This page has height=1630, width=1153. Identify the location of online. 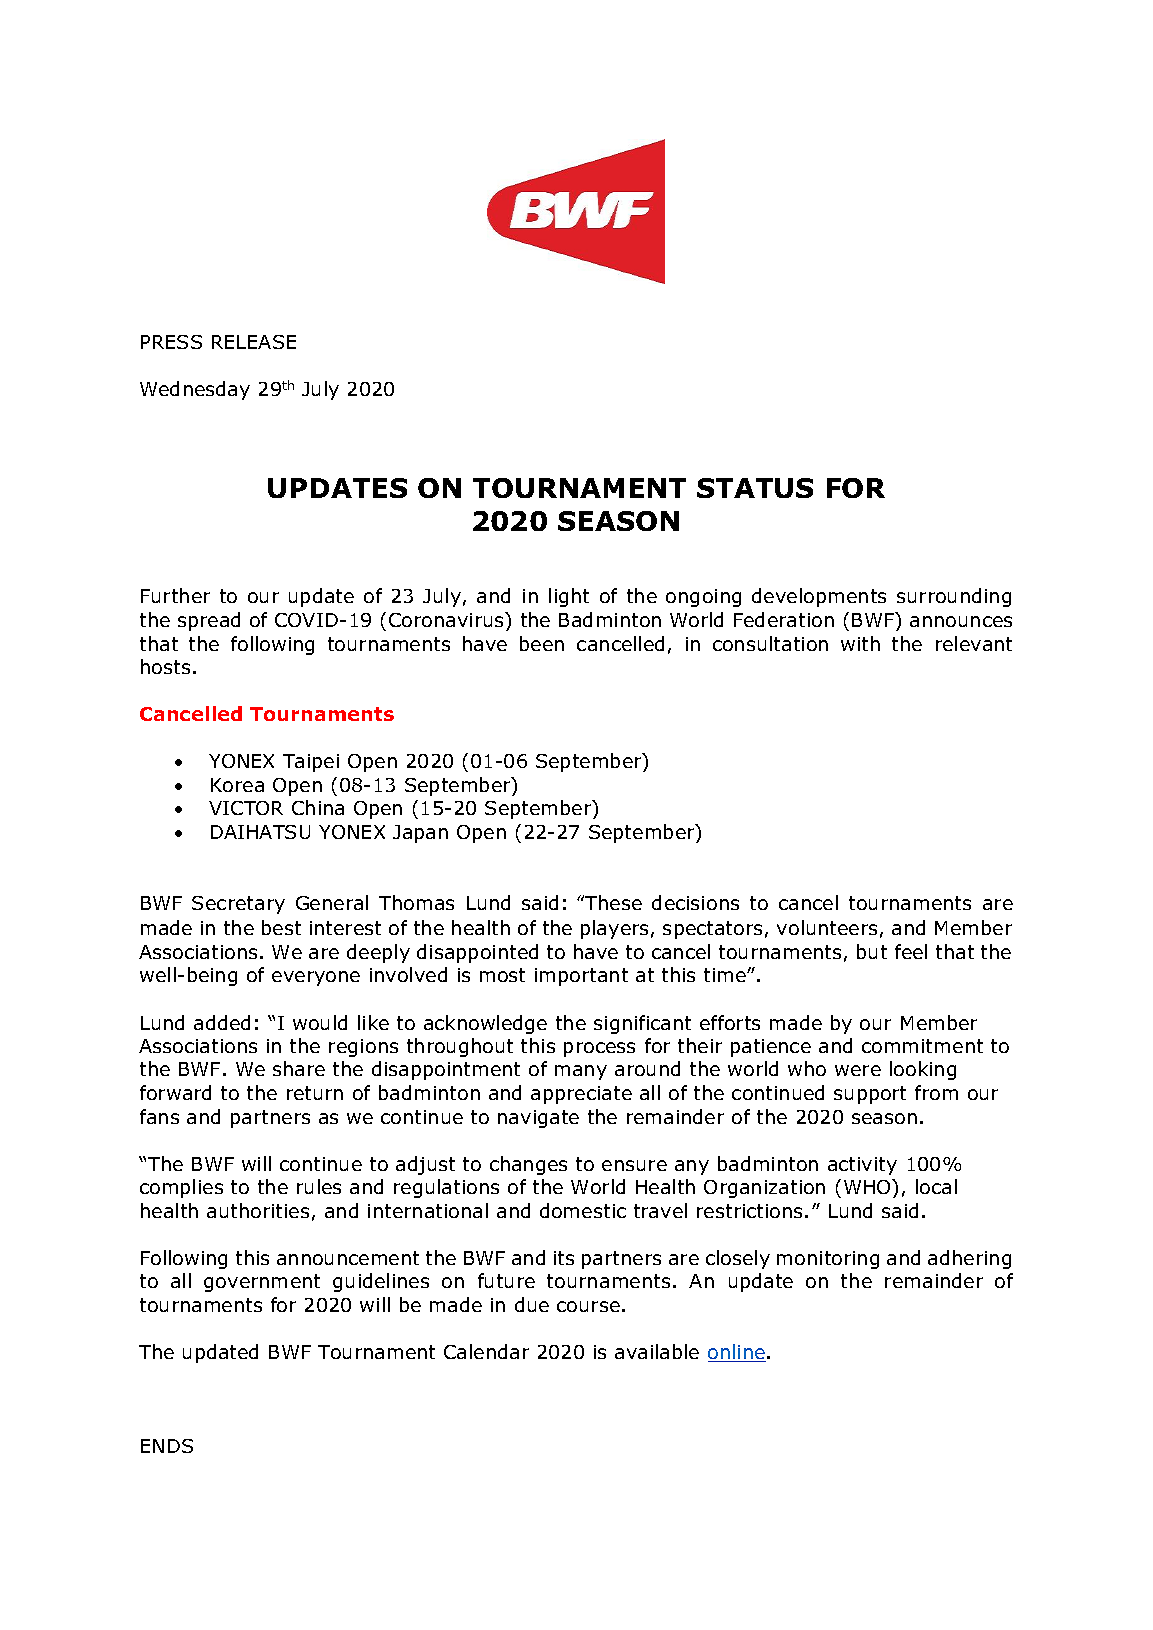
(737, 1353).
